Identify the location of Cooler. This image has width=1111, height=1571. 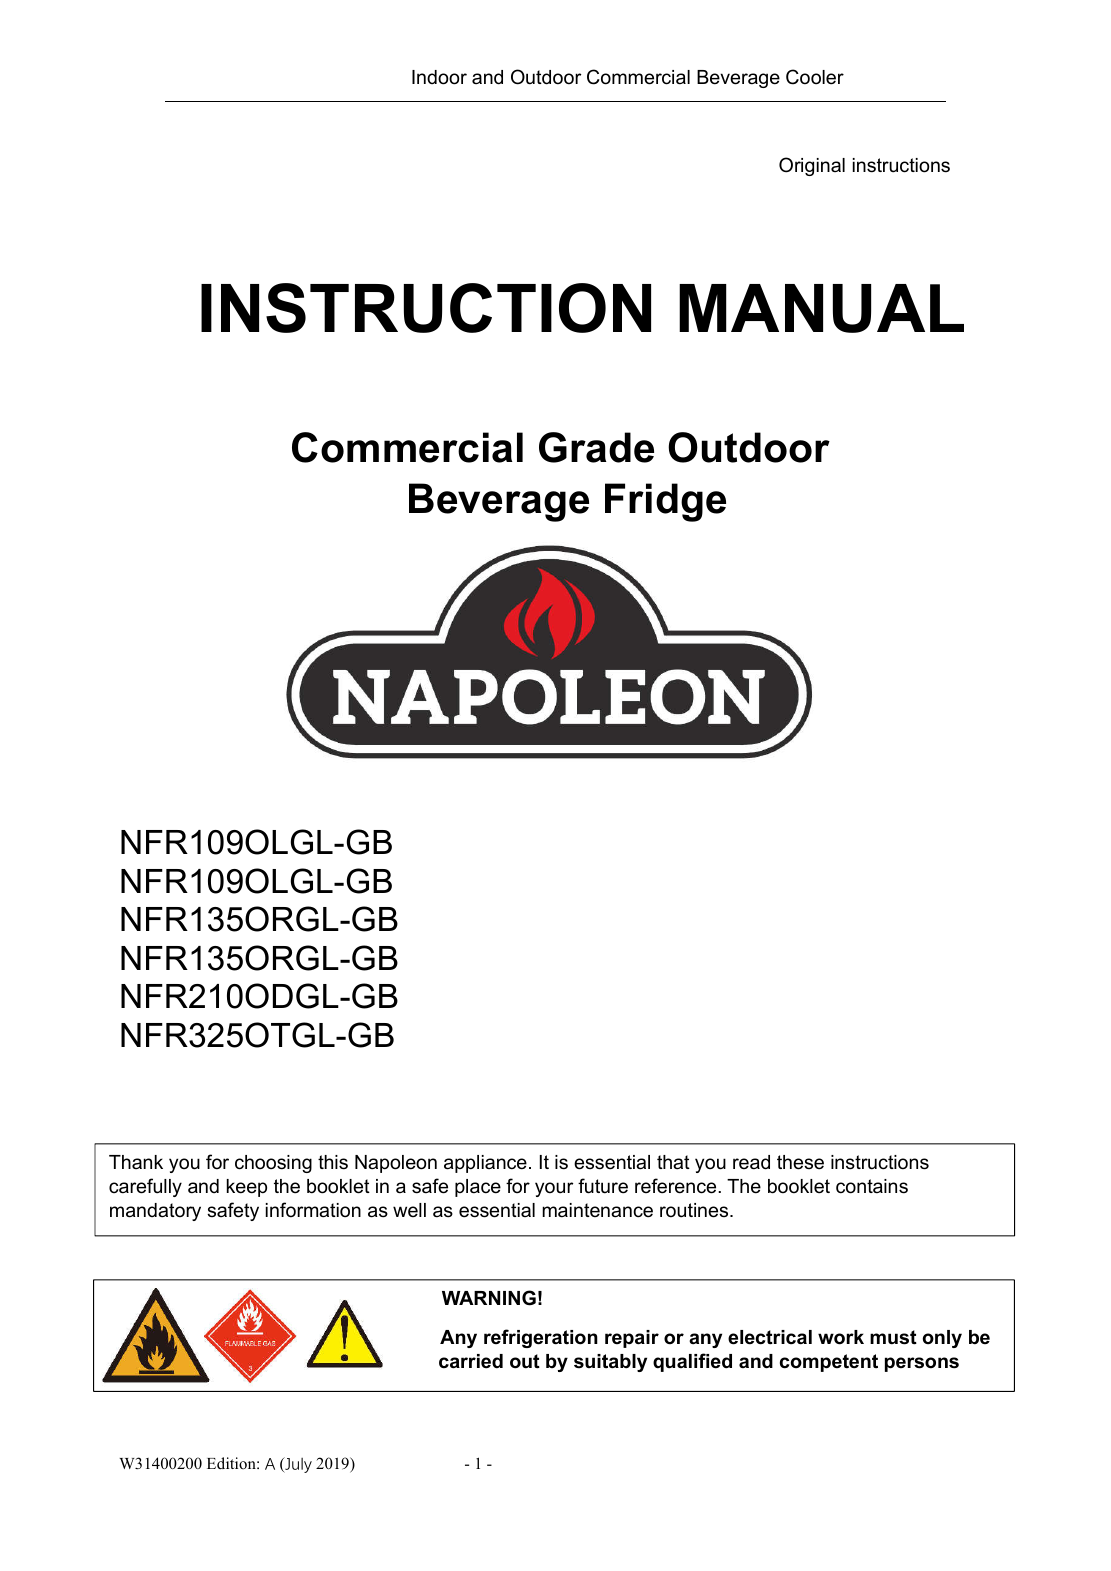
(815, 77).
